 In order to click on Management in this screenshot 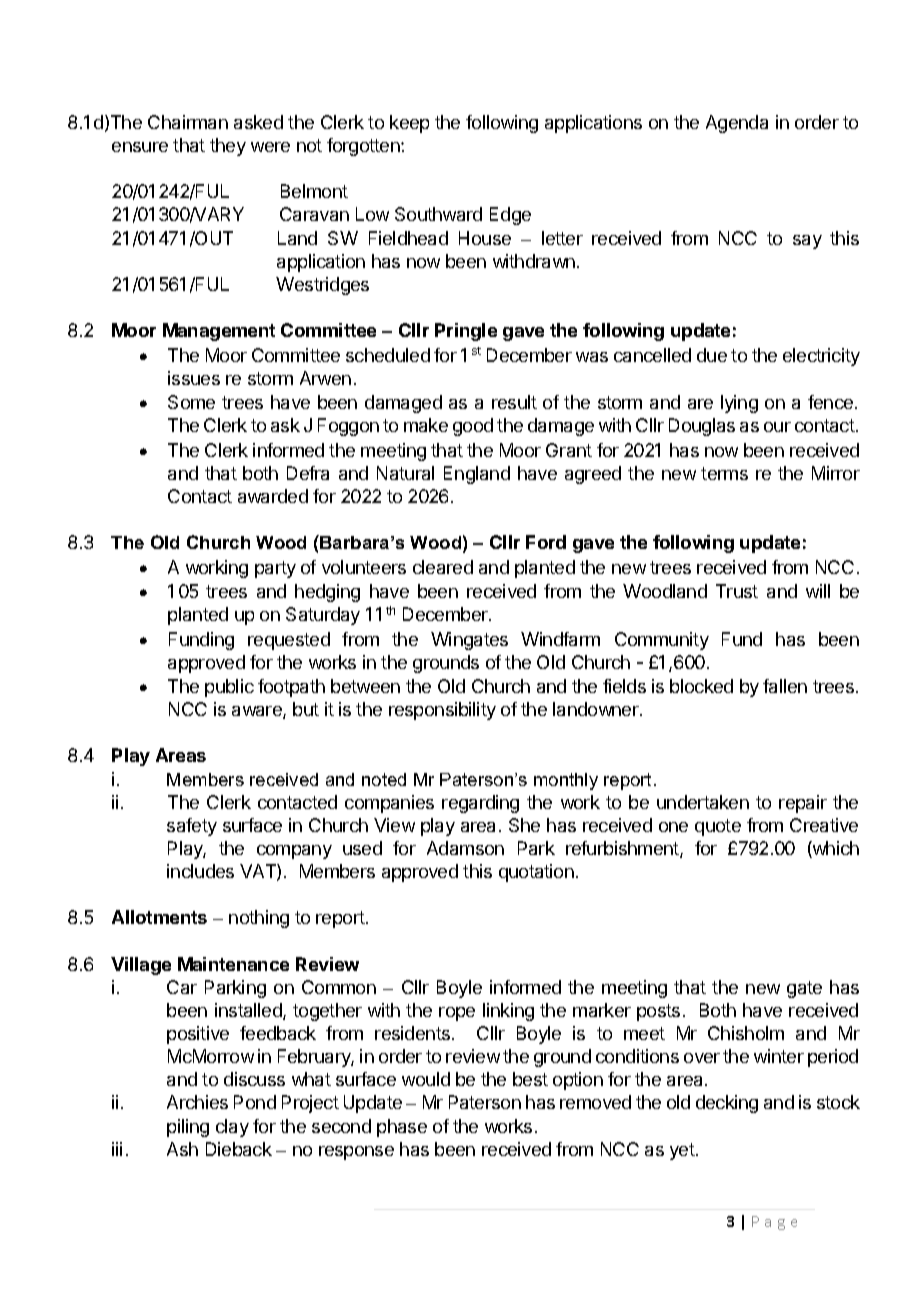, I will do `click(219, 332)`.
